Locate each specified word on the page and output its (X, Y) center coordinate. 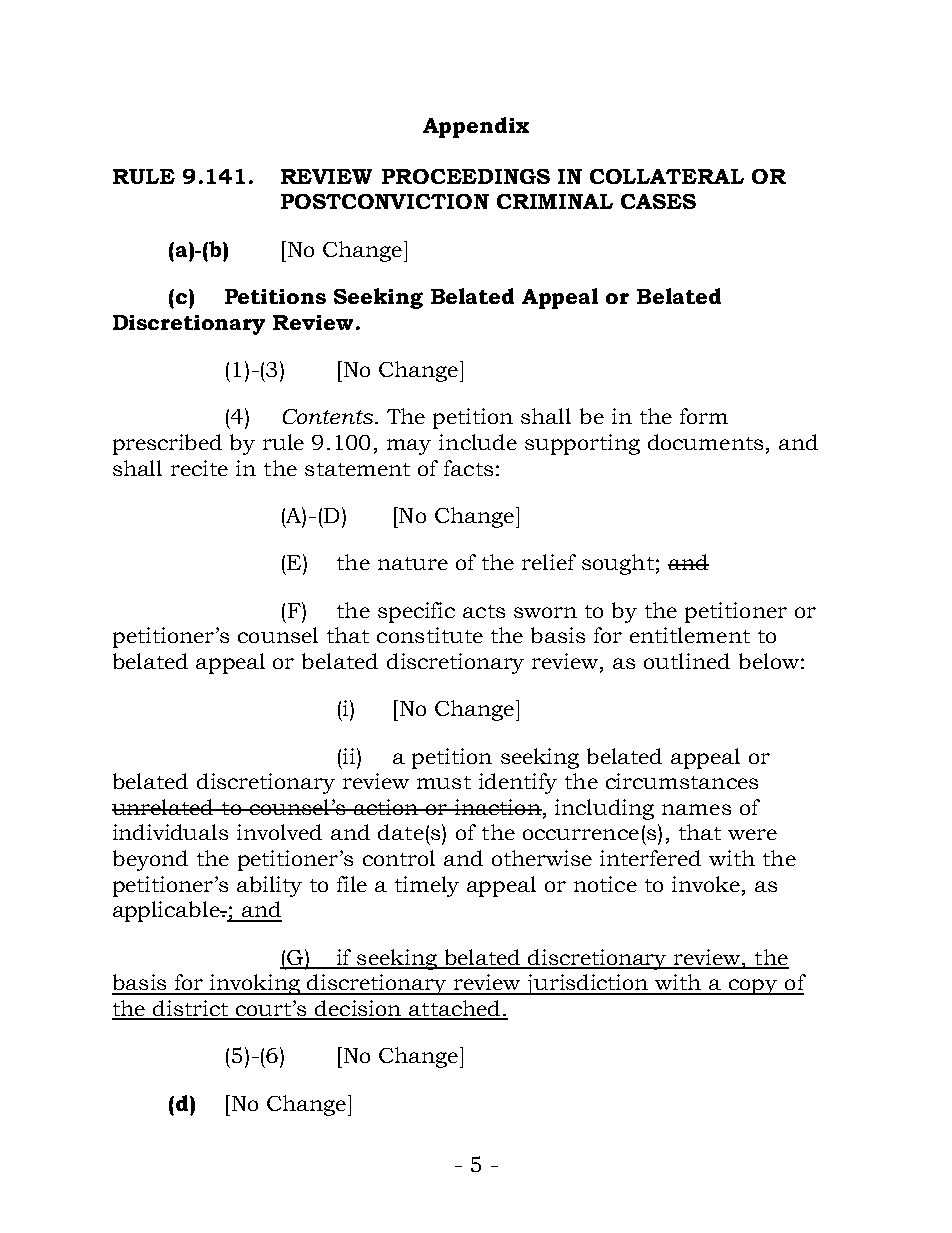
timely (427, 886)
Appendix (476, 127)
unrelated (164, 807)
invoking (255, 984)
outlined (687, 661)
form (704, 416)
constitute (430, 635)
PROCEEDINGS (466, 176)
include (478, 442)
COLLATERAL (667, 176)
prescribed (167, 444)
